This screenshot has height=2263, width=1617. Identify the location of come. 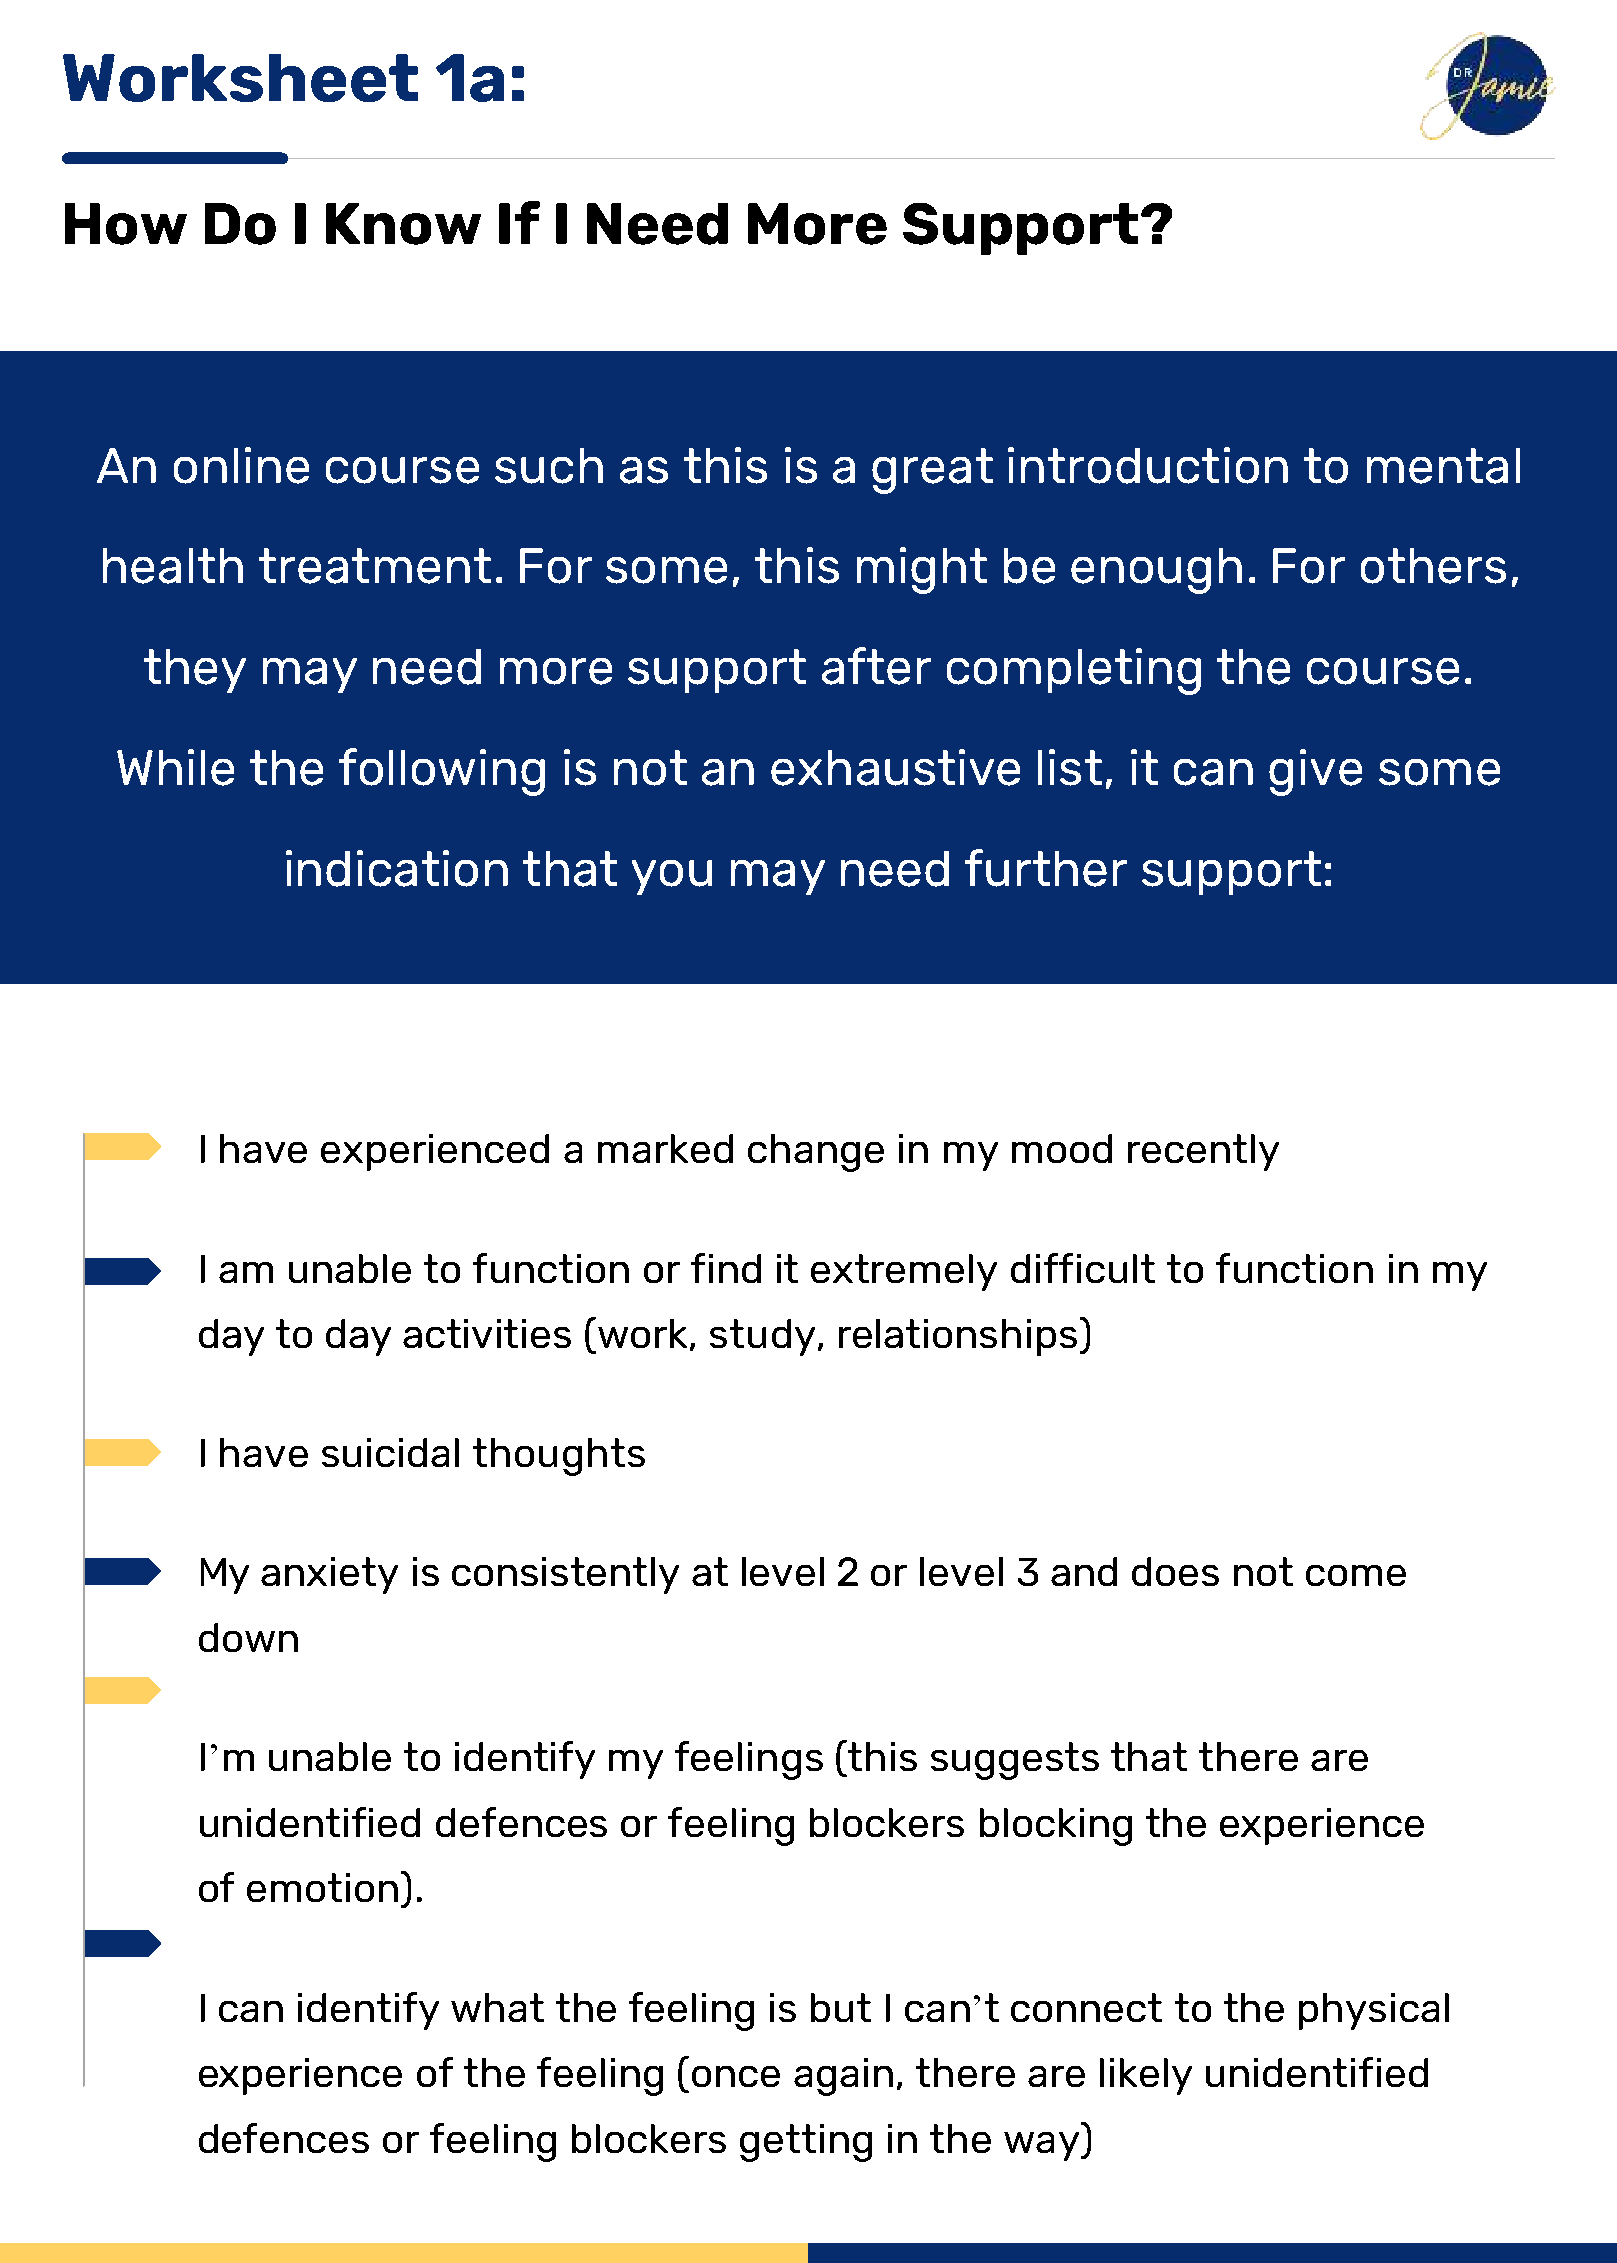
(1356, 1575).
